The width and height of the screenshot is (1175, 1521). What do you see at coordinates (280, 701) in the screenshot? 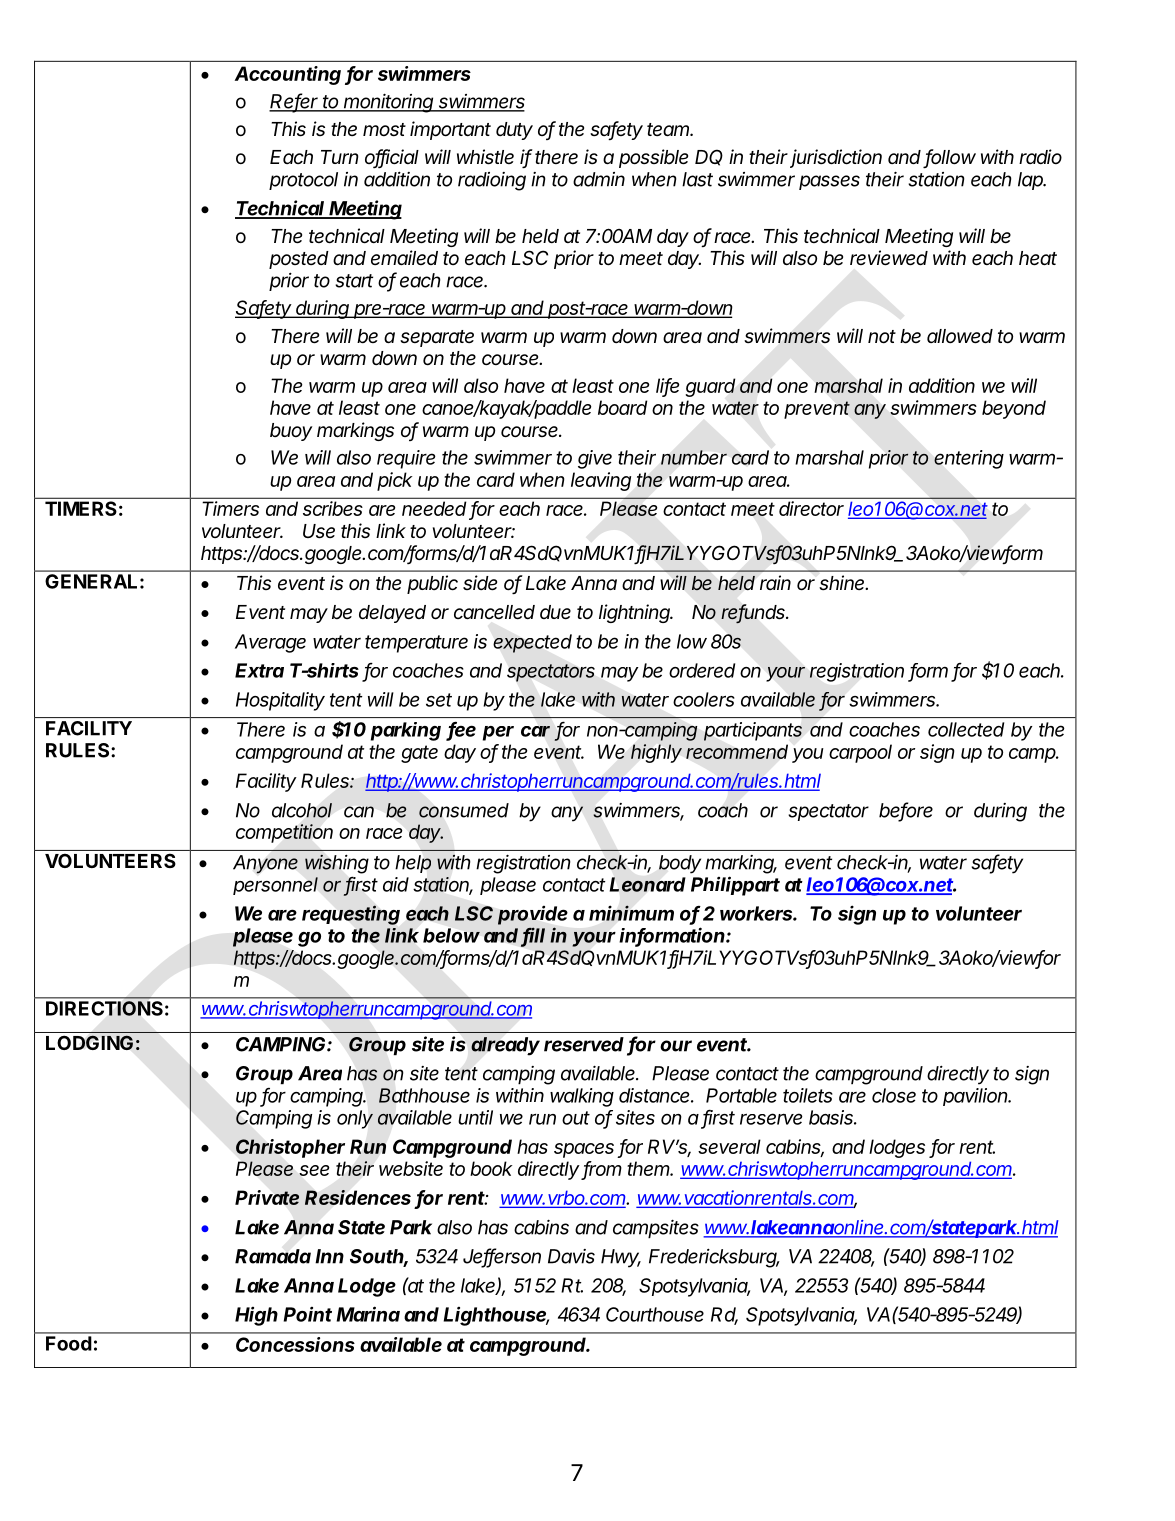
I see `Hospitality` at bounding box center [280, 701].
